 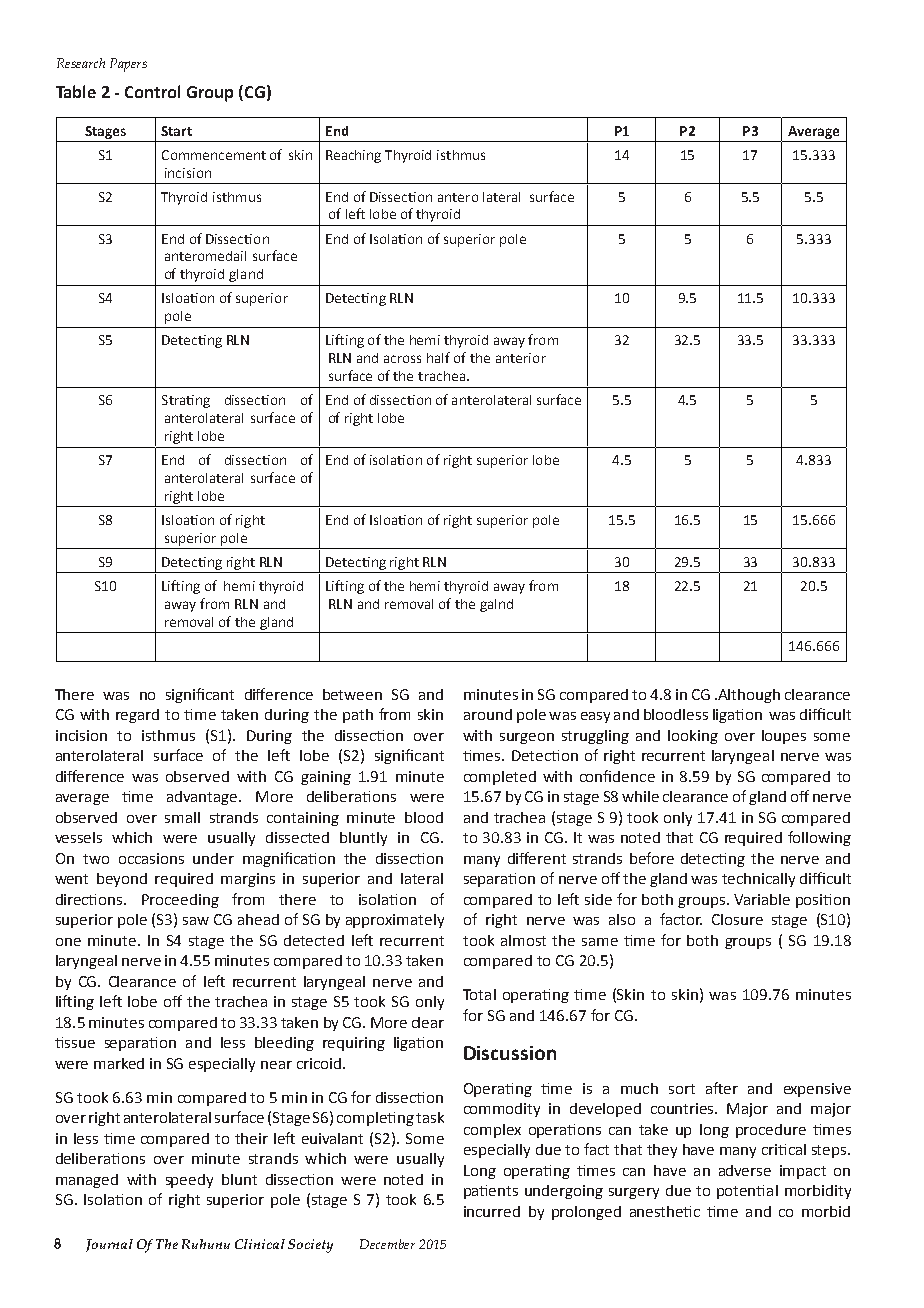 What do you see at coordinates (492, 1211) in the document?
I see `incurred` at bounding box center [492, 1211].
